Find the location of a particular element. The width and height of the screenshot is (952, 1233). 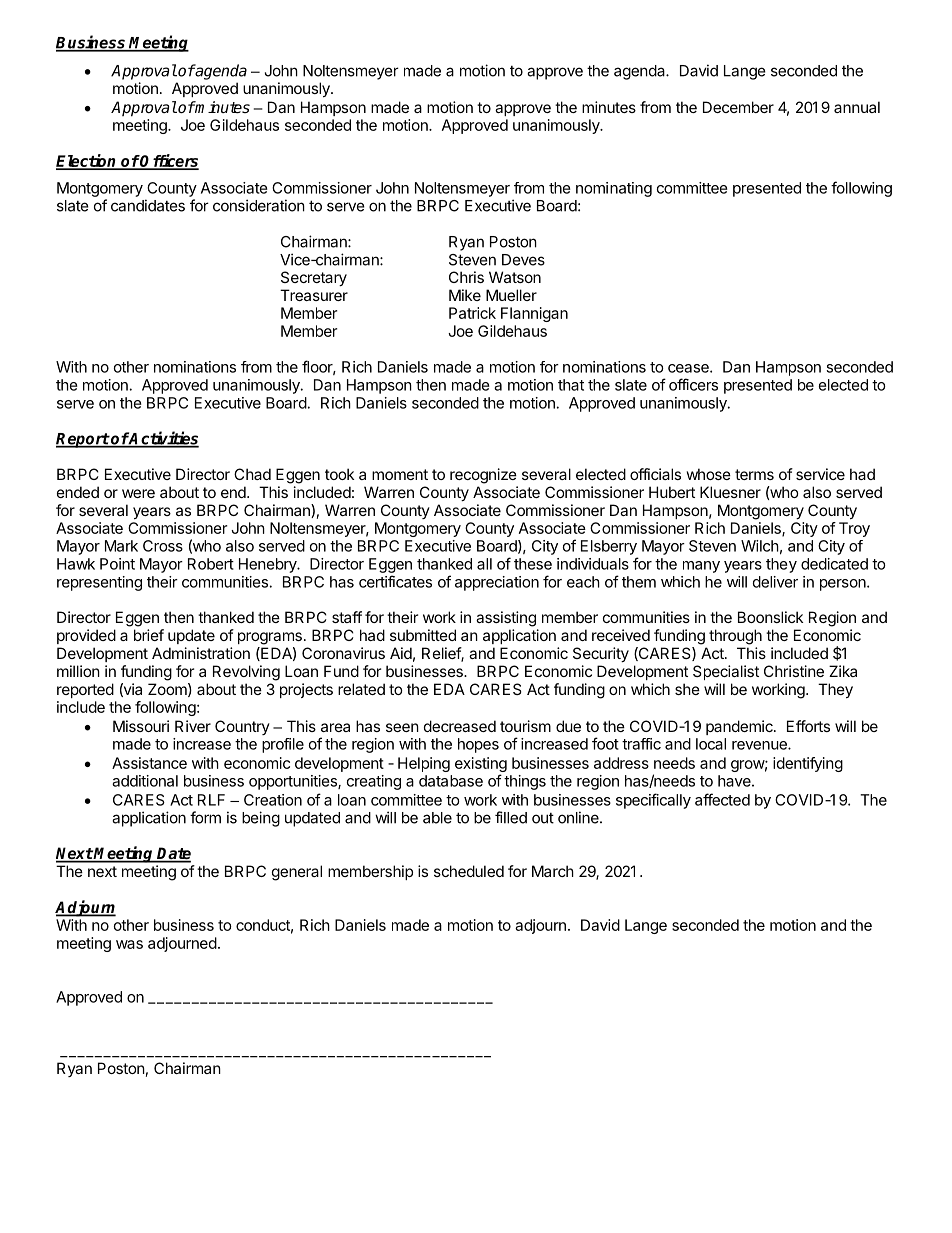

Election is located at coordinates (87, 161).
